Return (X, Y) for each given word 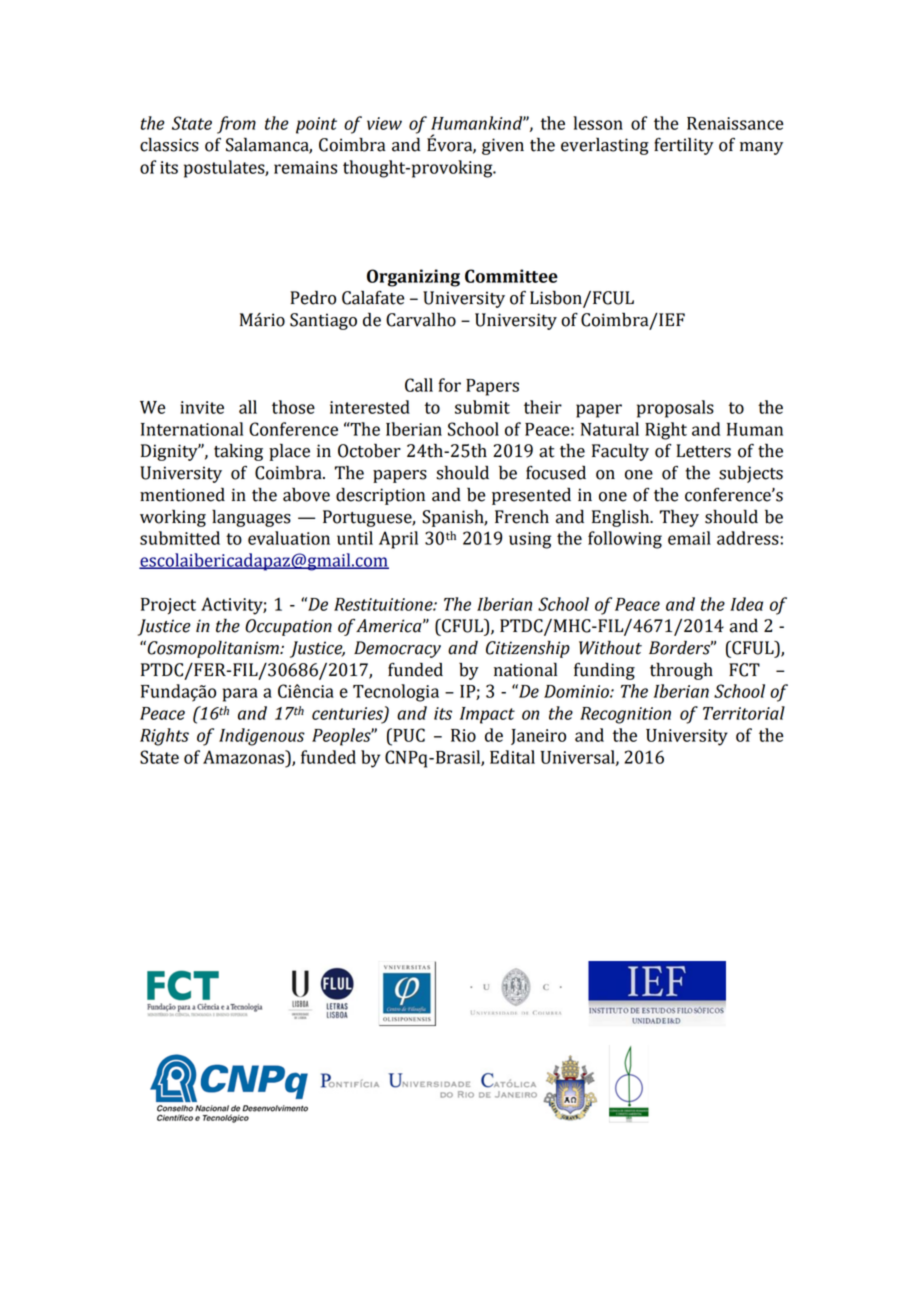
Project (168, 606)
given (503, 146)
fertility (684, 146)
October (369, 450)
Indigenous (262, 737)
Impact (487, 715)
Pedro (313, 297)
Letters (703, 451)
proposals (675, 409)
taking (238, 452)
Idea (746, 604)
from (236, 125)
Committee (511, 276)
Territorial (744, 713)
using (530, 540)
